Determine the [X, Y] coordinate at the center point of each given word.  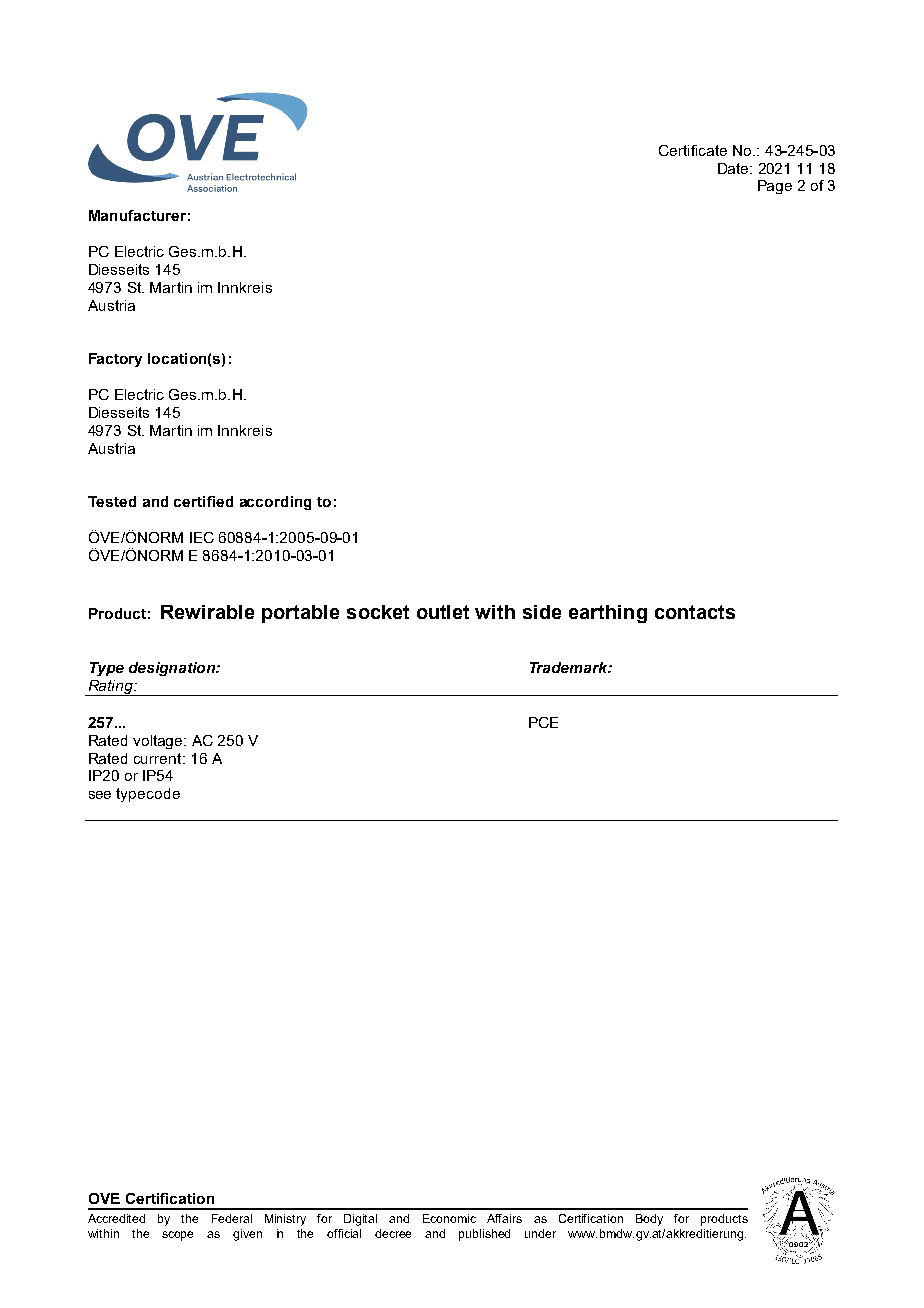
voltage [159, 742]
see [100, 795]
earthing [608, 614]
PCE [543, 722]
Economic [449, 1218]
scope [177, 1236]
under [540, 1233]
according [275, 503]
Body [649, 1220]
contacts [695, 612]
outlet [443, 612]
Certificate [693, 150]
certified [203, 501]
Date [734, 168]
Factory [115, 360]
